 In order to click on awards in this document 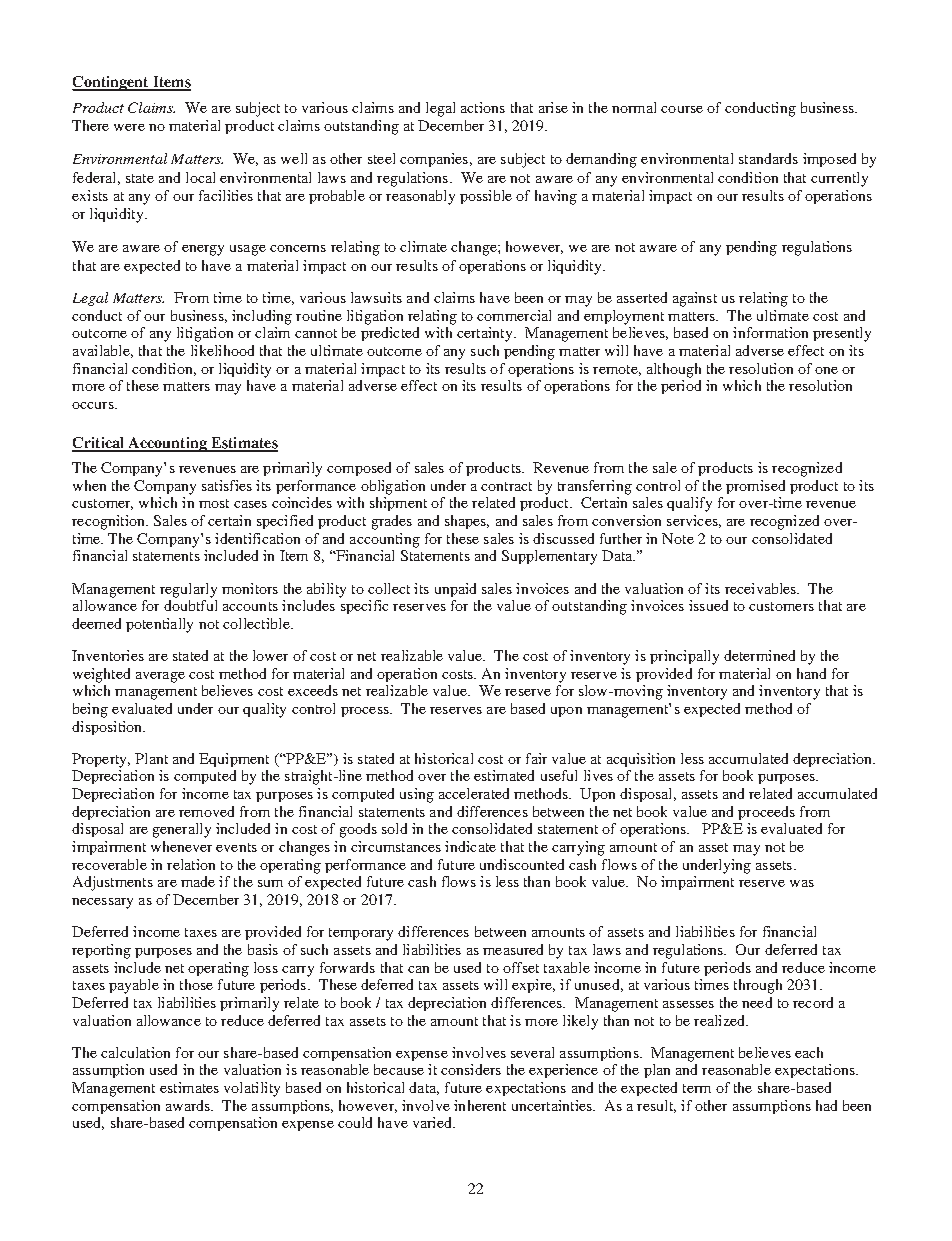, I will do `click(189, 1105)`.
